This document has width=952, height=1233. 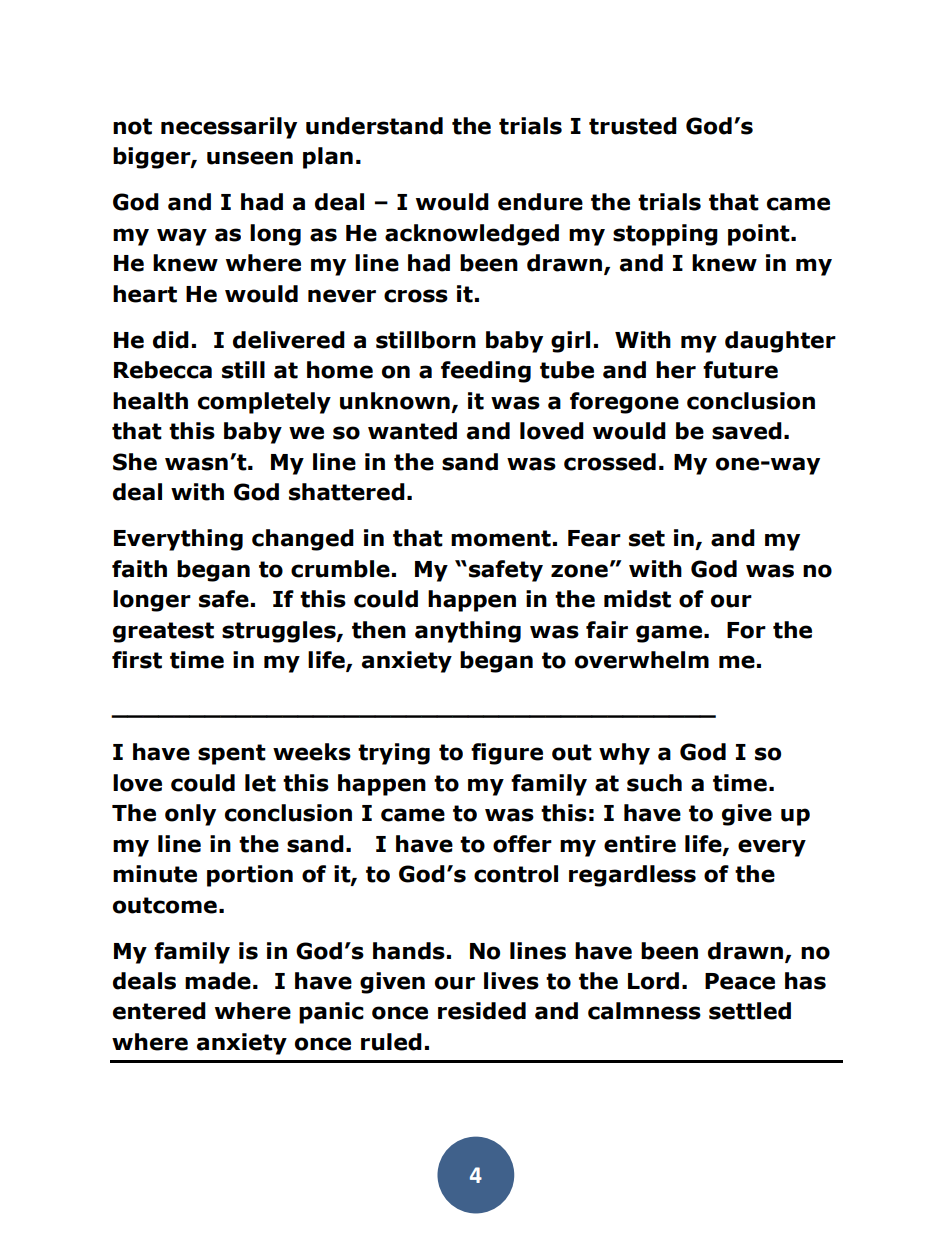 What do you see at coordinates (250, 158) in the document?
I see `unseen` at bounding box center [250, 158].
